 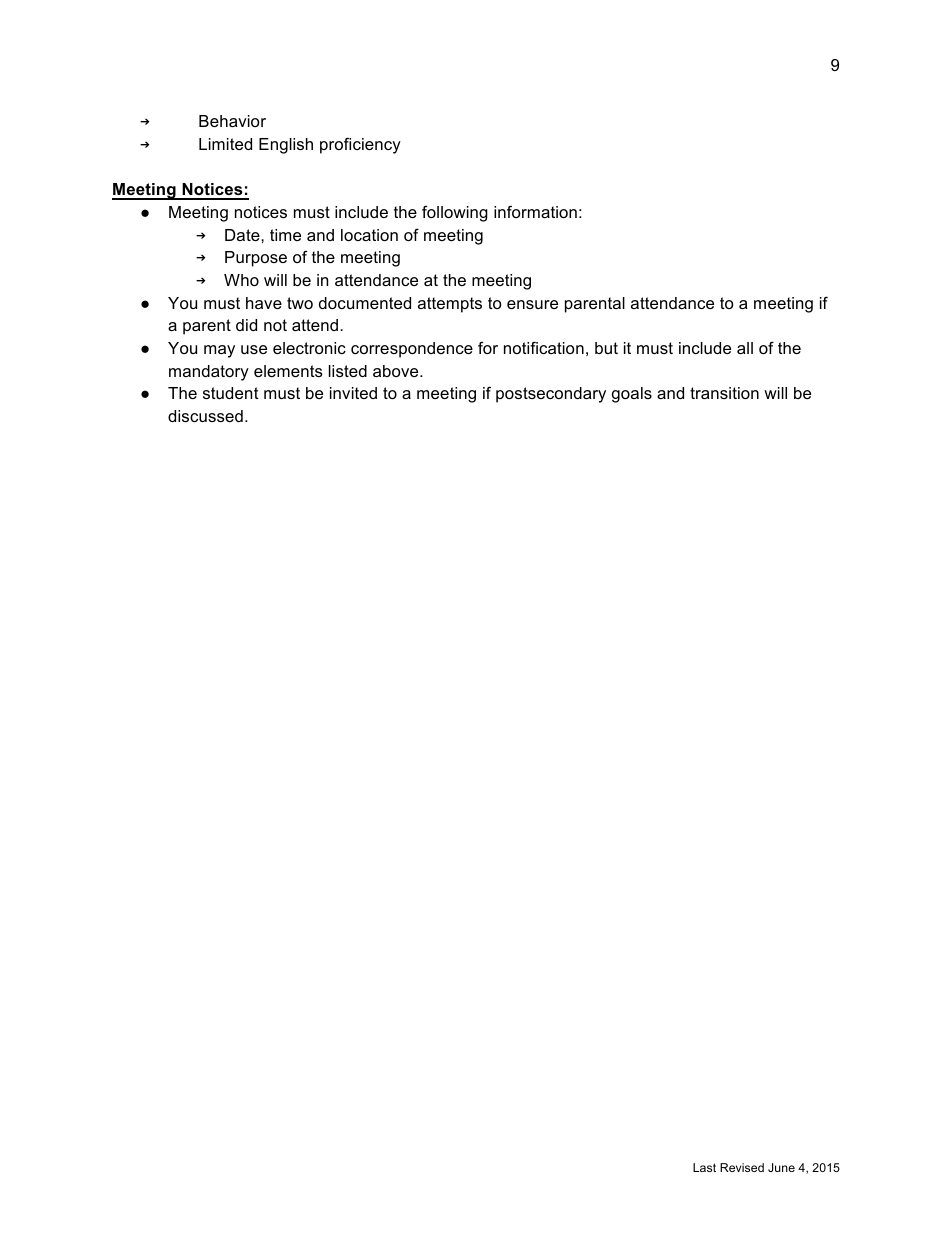 What do you see at coordinates (781, 1167) in the document?
I see `June` at bounding box center [781, 1167].
